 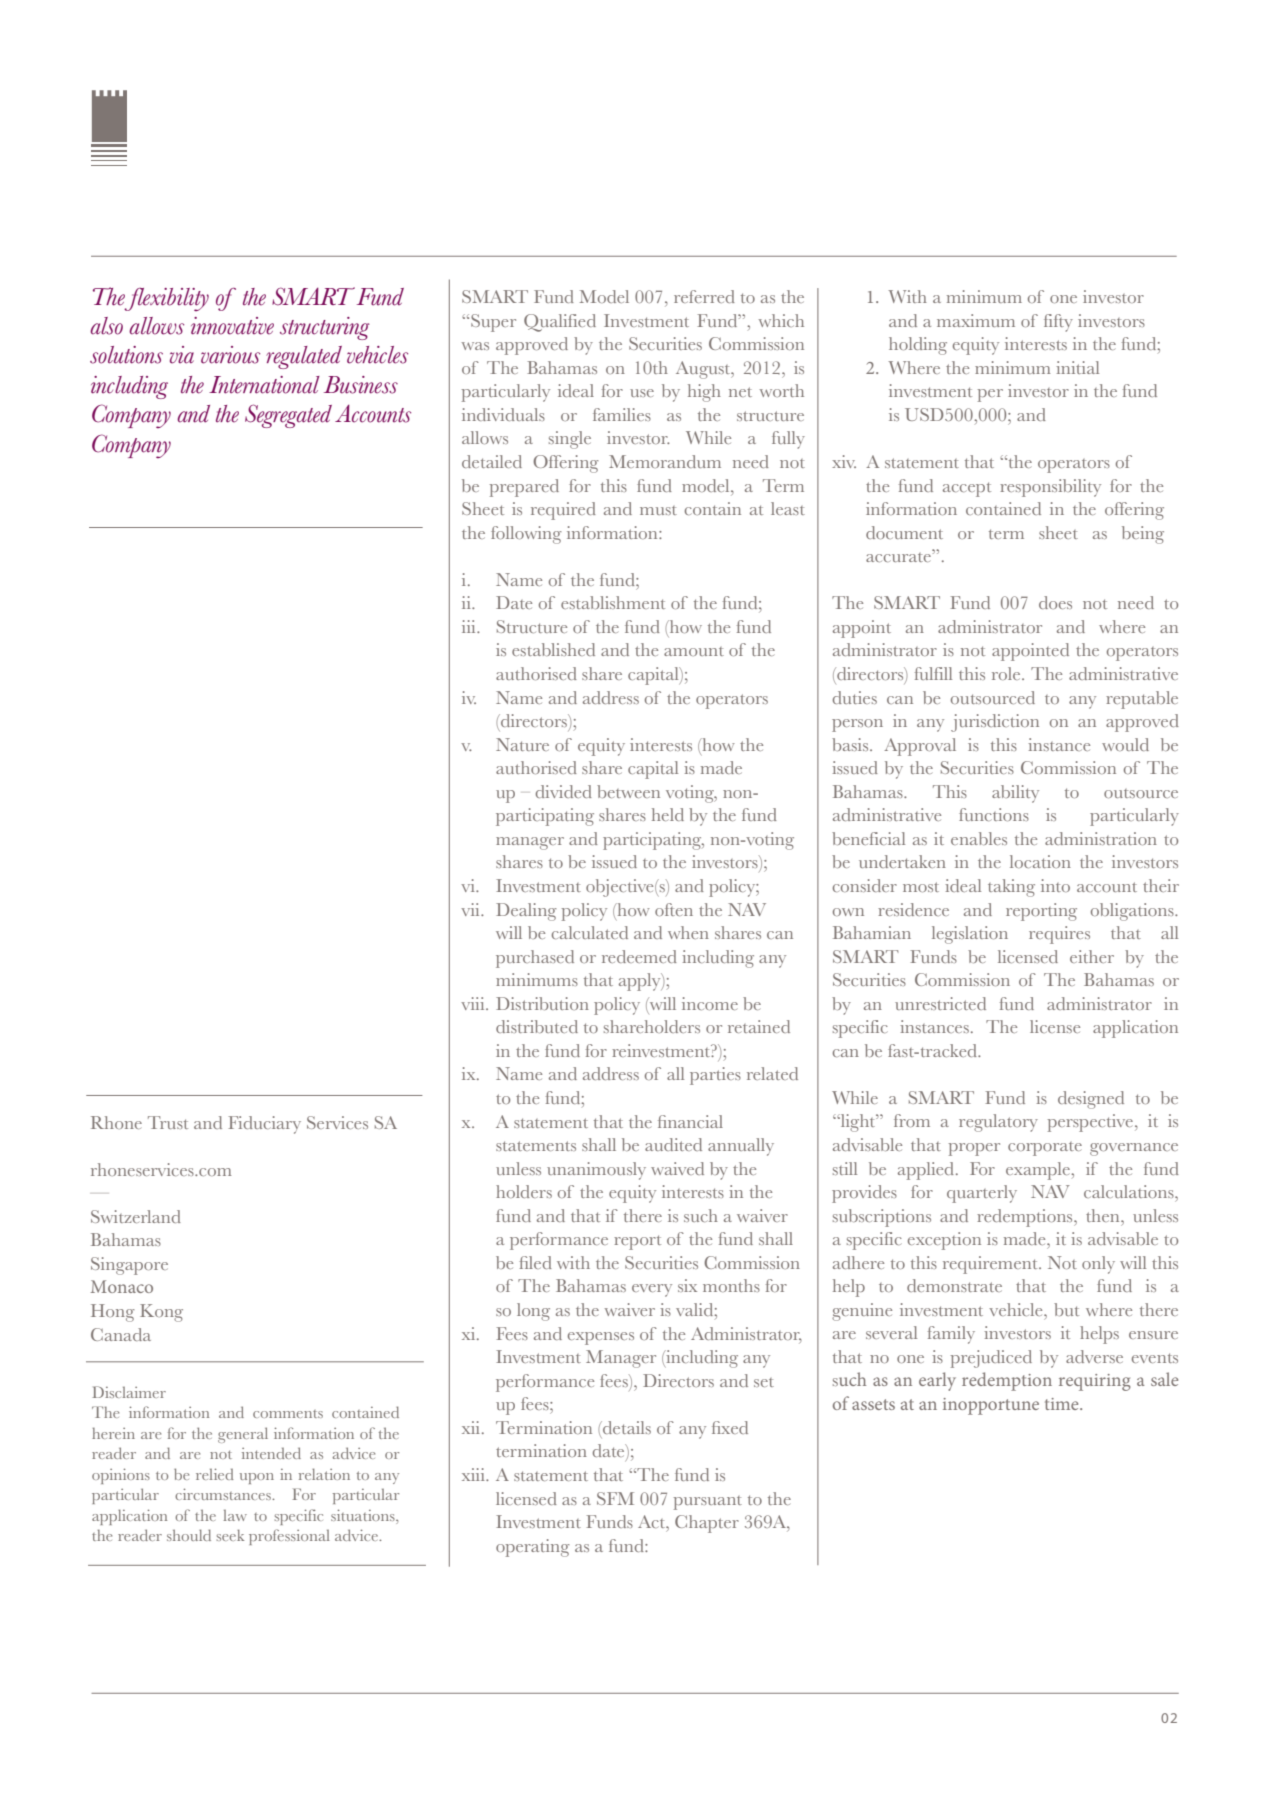 What do you see at coordinates (560, 323) in the document?
I see `Qualified` at bounding box center [560, 323].
